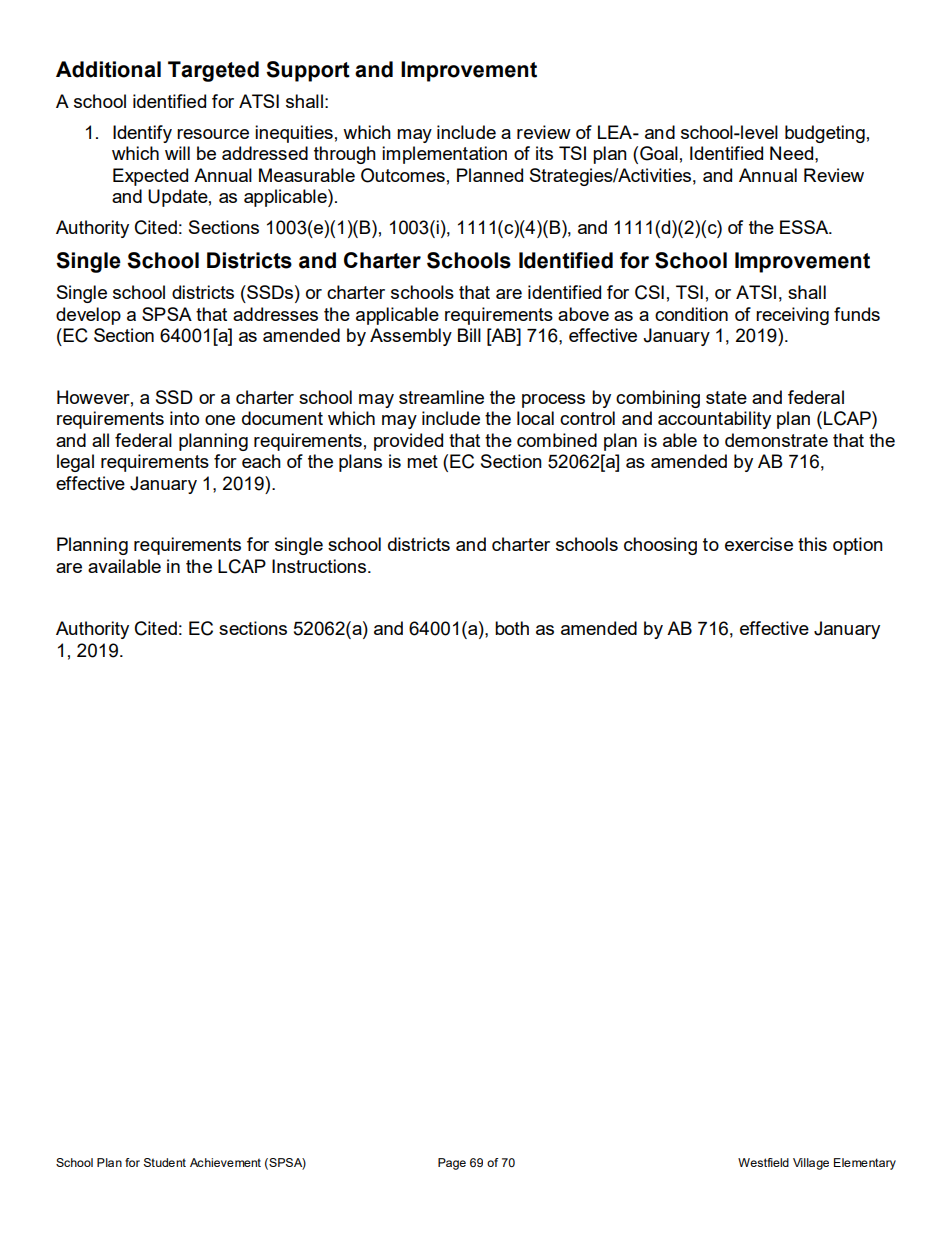 The height and width of the document is (1233, 952). Describe the element at coordinates (512, 628) in the document. I see `both` at that location.
